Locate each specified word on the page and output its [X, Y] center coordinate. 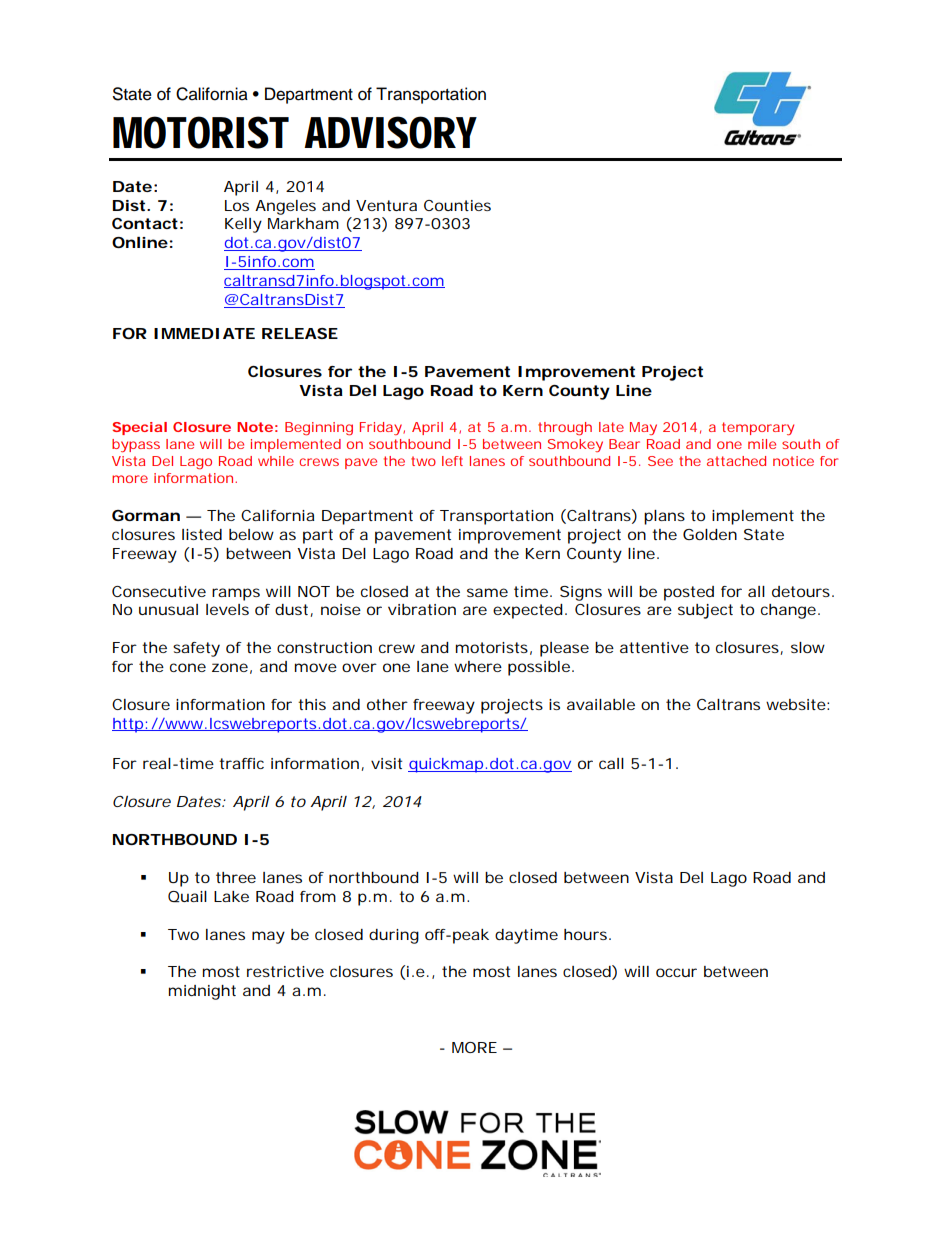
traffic [241, 763]
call [611, 763]
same [487, 592]
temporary [758, 428]
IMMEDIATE [204, 333]
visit [386, 763]
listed [202, 534]
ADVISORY [390, 132]
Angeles [285, 207]
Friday [382, 428]
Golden [710, 534]
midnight [202, 992]
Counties [457, 205]
